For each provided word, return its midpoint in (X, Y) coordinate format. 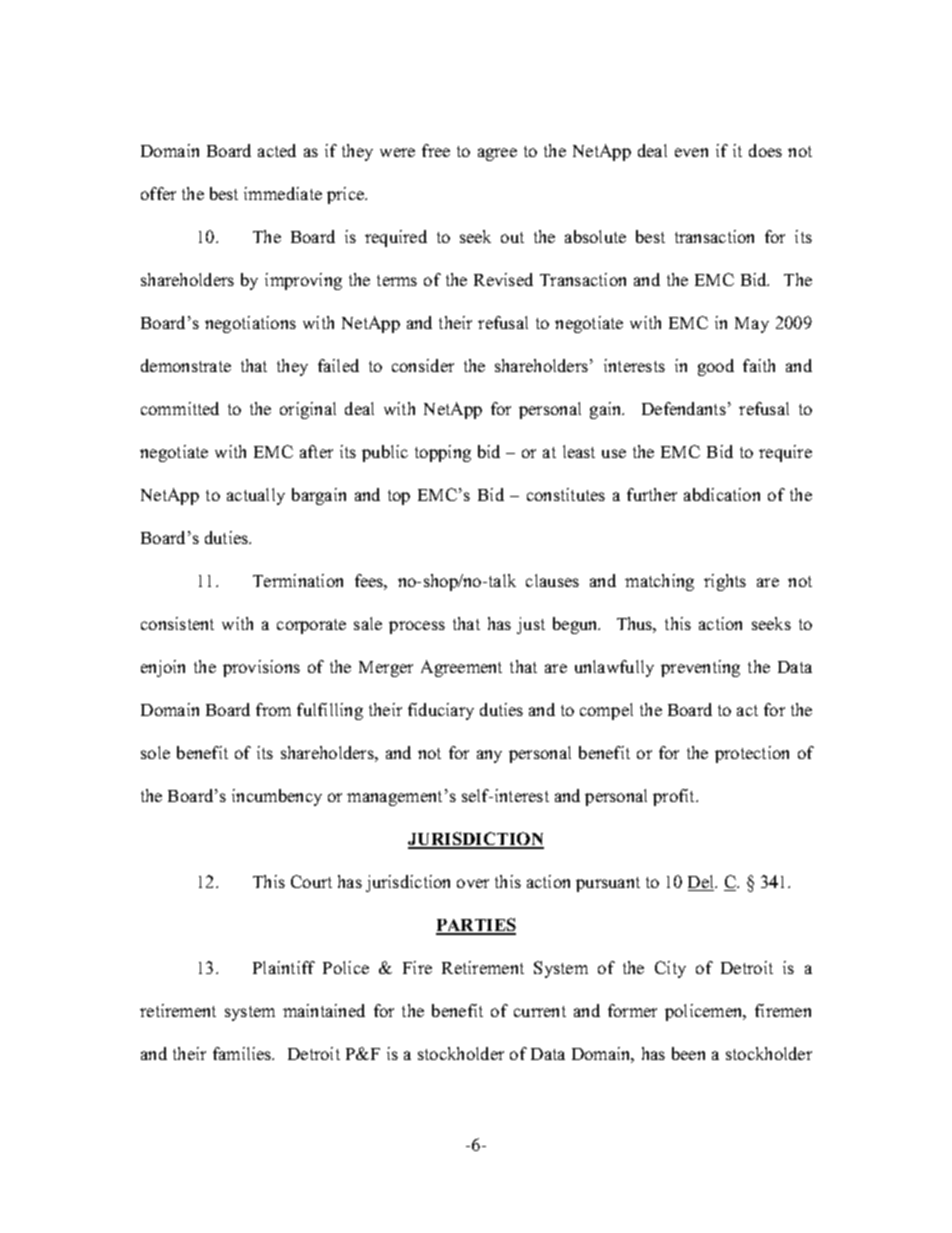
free (436, 150)
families (243, 1053)
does (765, 150)
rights (725, 582)
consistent (177, 623)
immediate (283, 193)
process (417, 627)
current (540, 1011)
